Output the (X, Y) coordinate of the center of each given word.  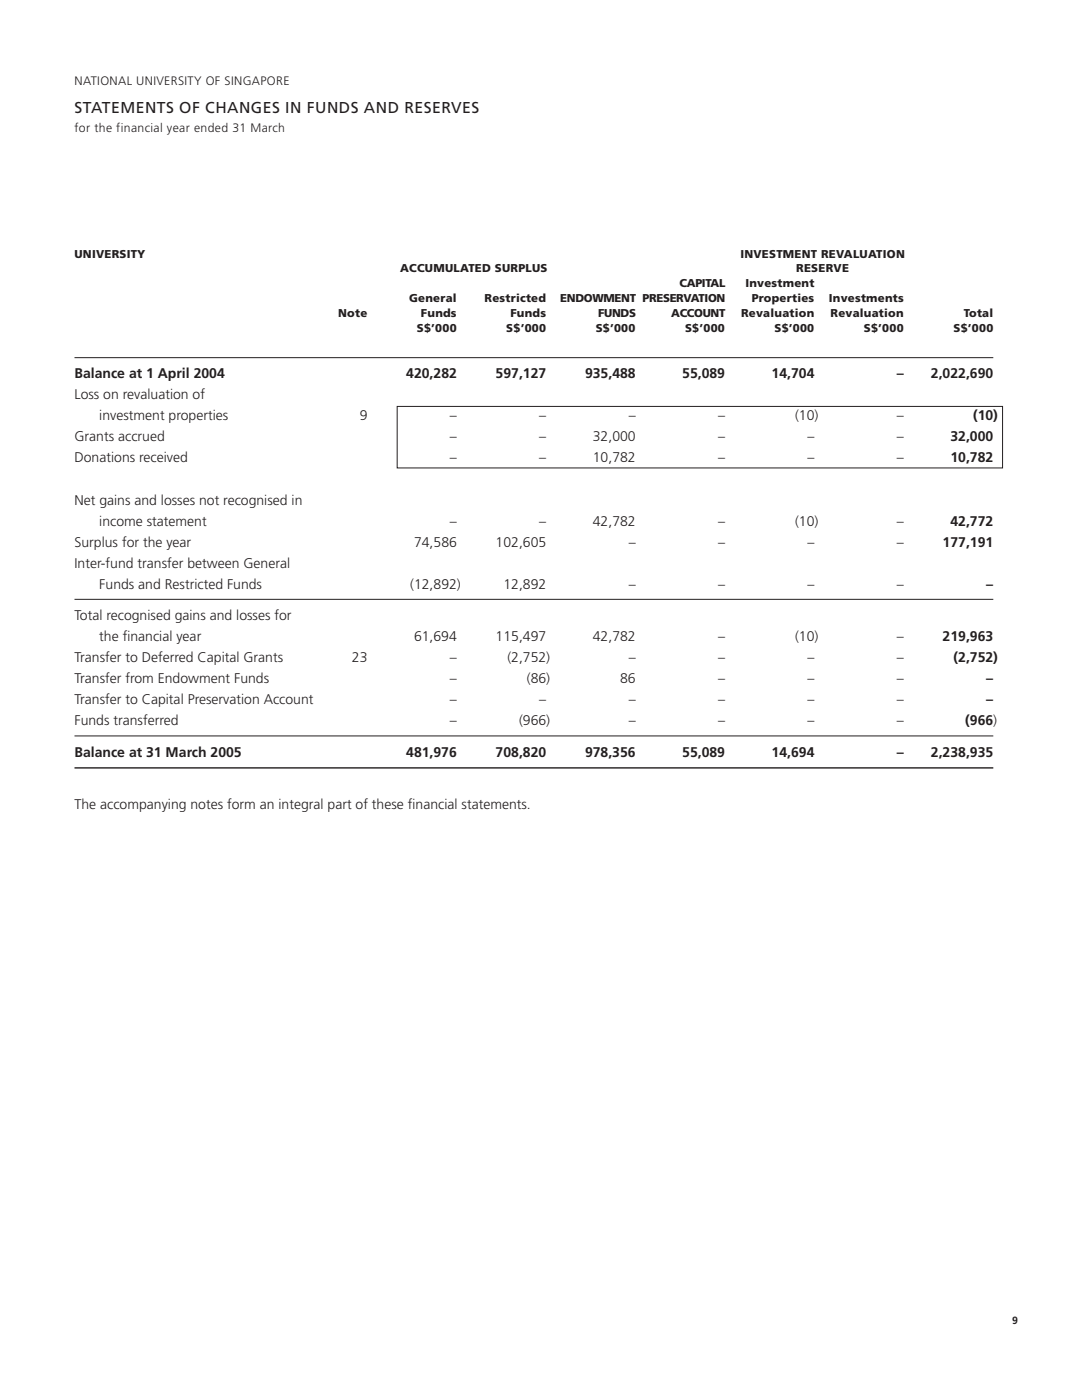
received (163, 456)
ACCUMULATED (445, 268)
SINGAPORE (257, 80)
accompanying (143, 805)
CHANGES (242, 107)
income (121, 521)
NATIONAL (103, 80)
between (213, 562)
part (340, 806)
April (173, 374)
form (241, 803)
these (387, 803)
